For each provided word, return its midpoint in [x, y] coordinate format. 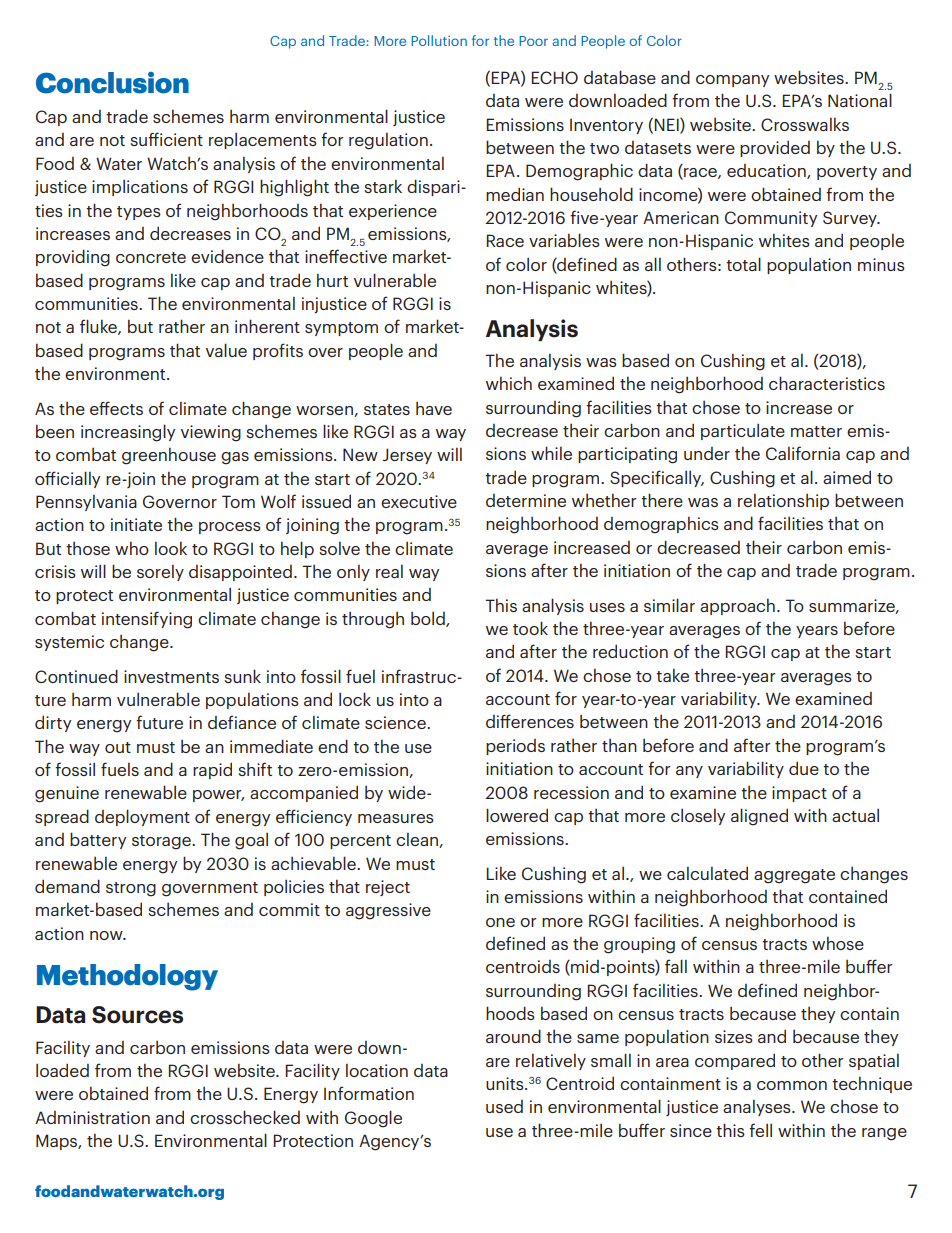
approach [737, 607]
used [504, 1106]
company [732, 81]
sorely [160, 573]
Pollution [439, 40]
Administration [92, 1117]
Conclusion [112, 83]
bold [429, 619]
